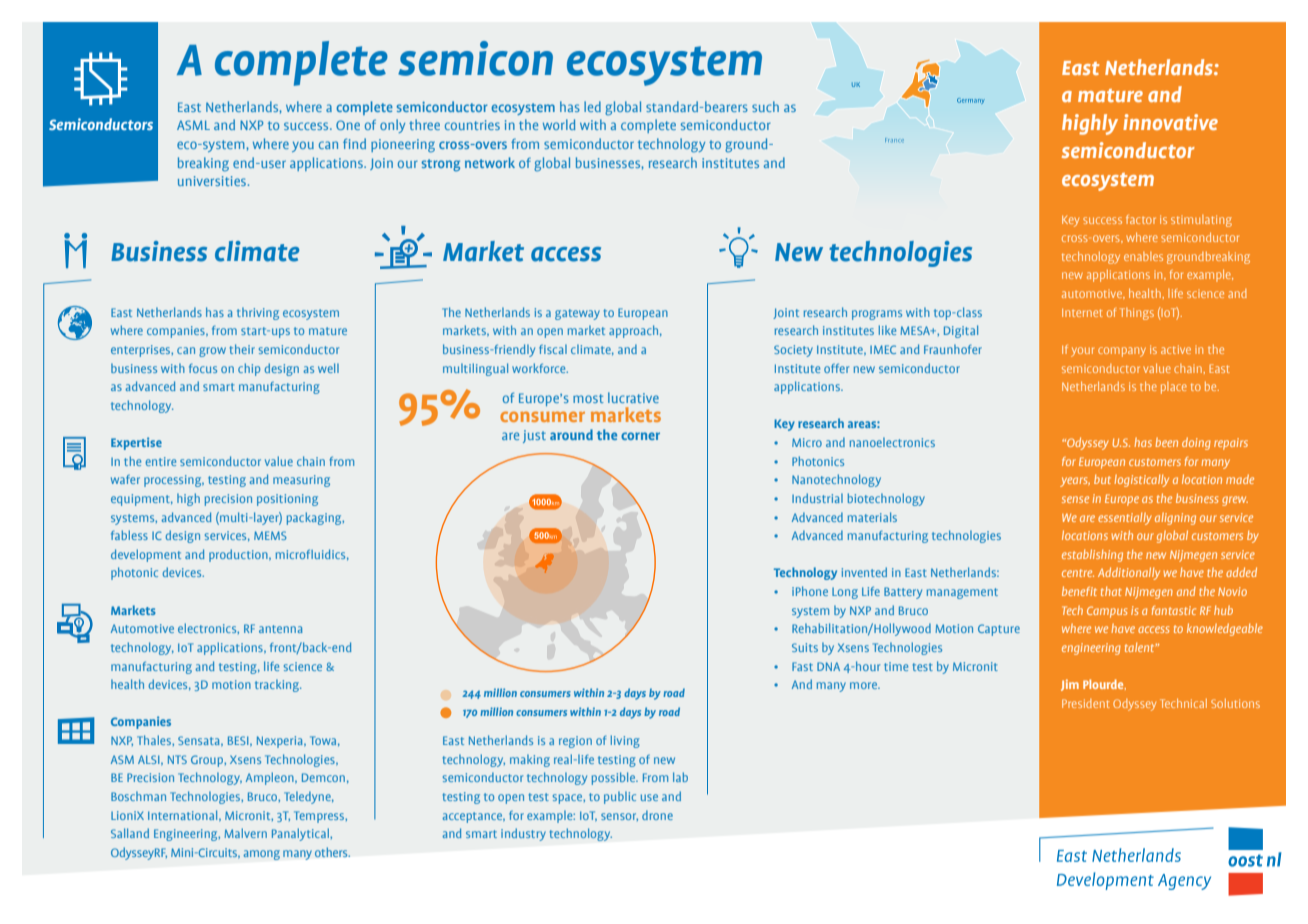 This screenshot has width=1308, height=924. What do you see at coordinates (657, 815) in the screenshot?
I see `drone` at bounding box center [657, 815].
